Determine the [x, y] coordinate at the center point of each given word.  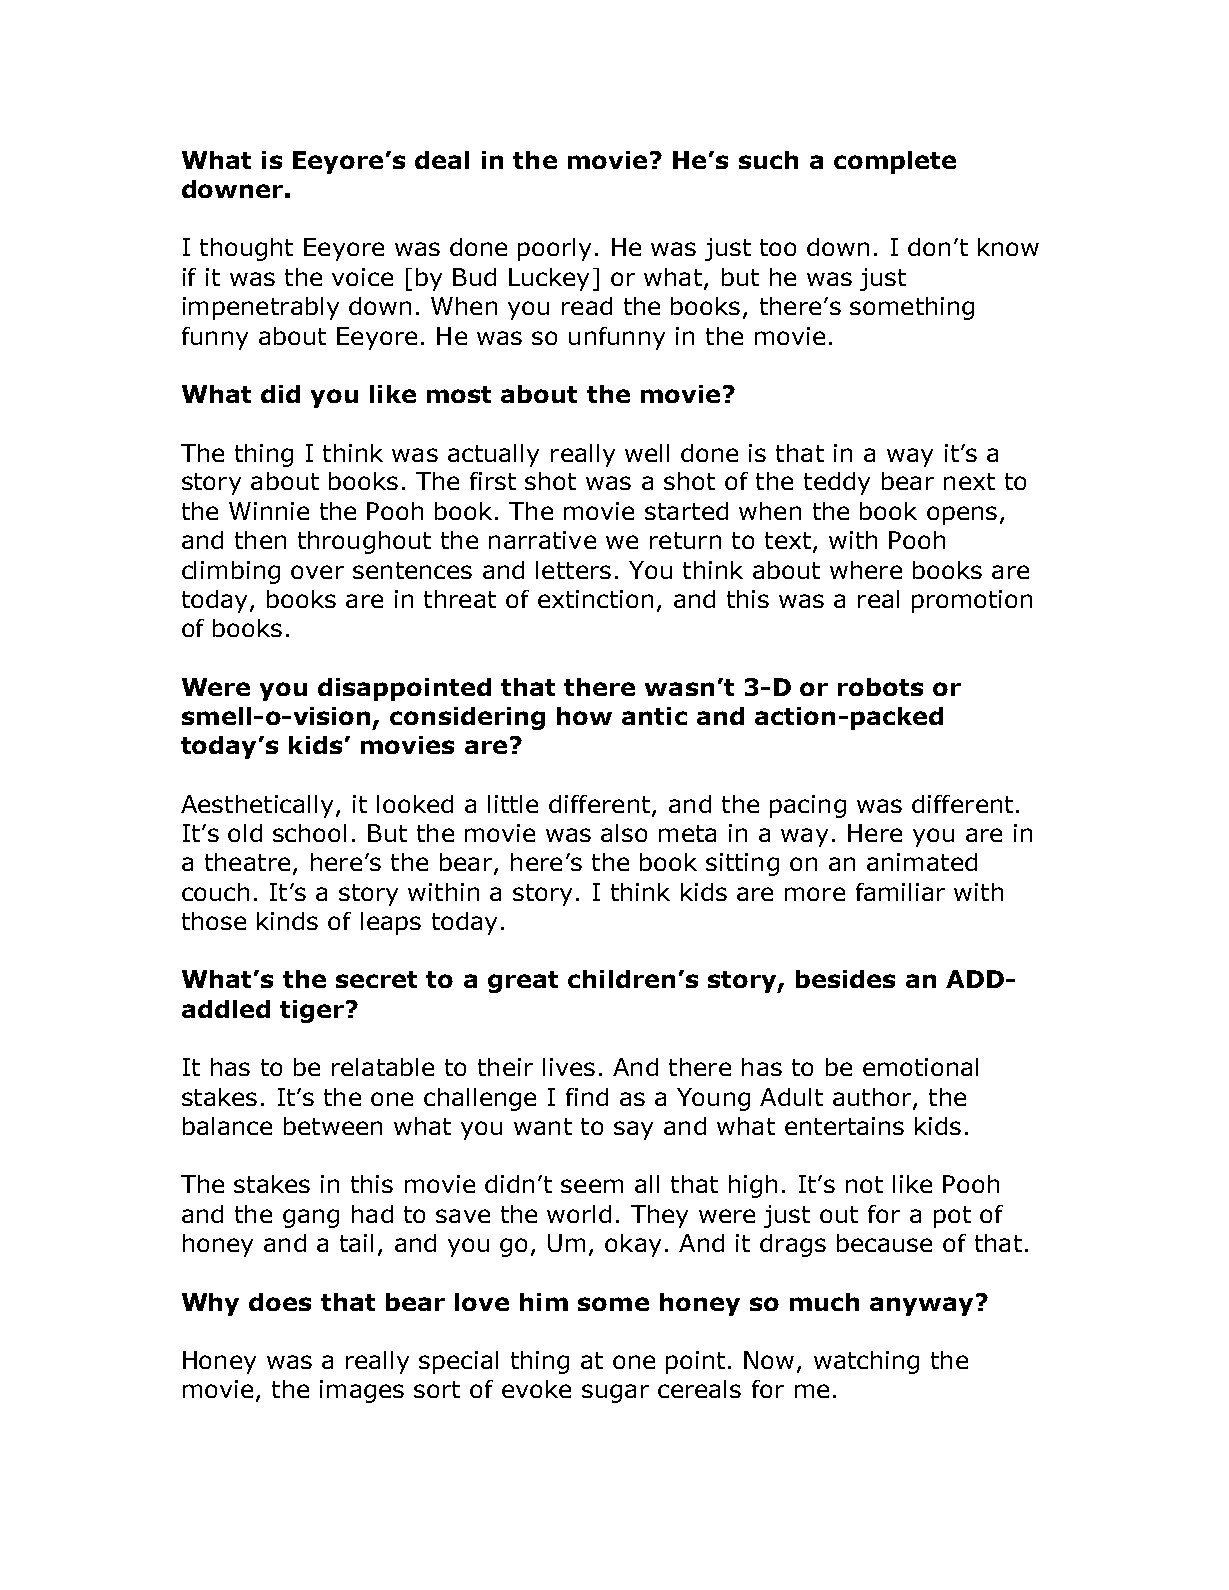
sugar [615, 1393]
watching [866, 1362]
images [362, 1391]
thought [246, 249]
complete [895, 162]
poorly [554, 249]
